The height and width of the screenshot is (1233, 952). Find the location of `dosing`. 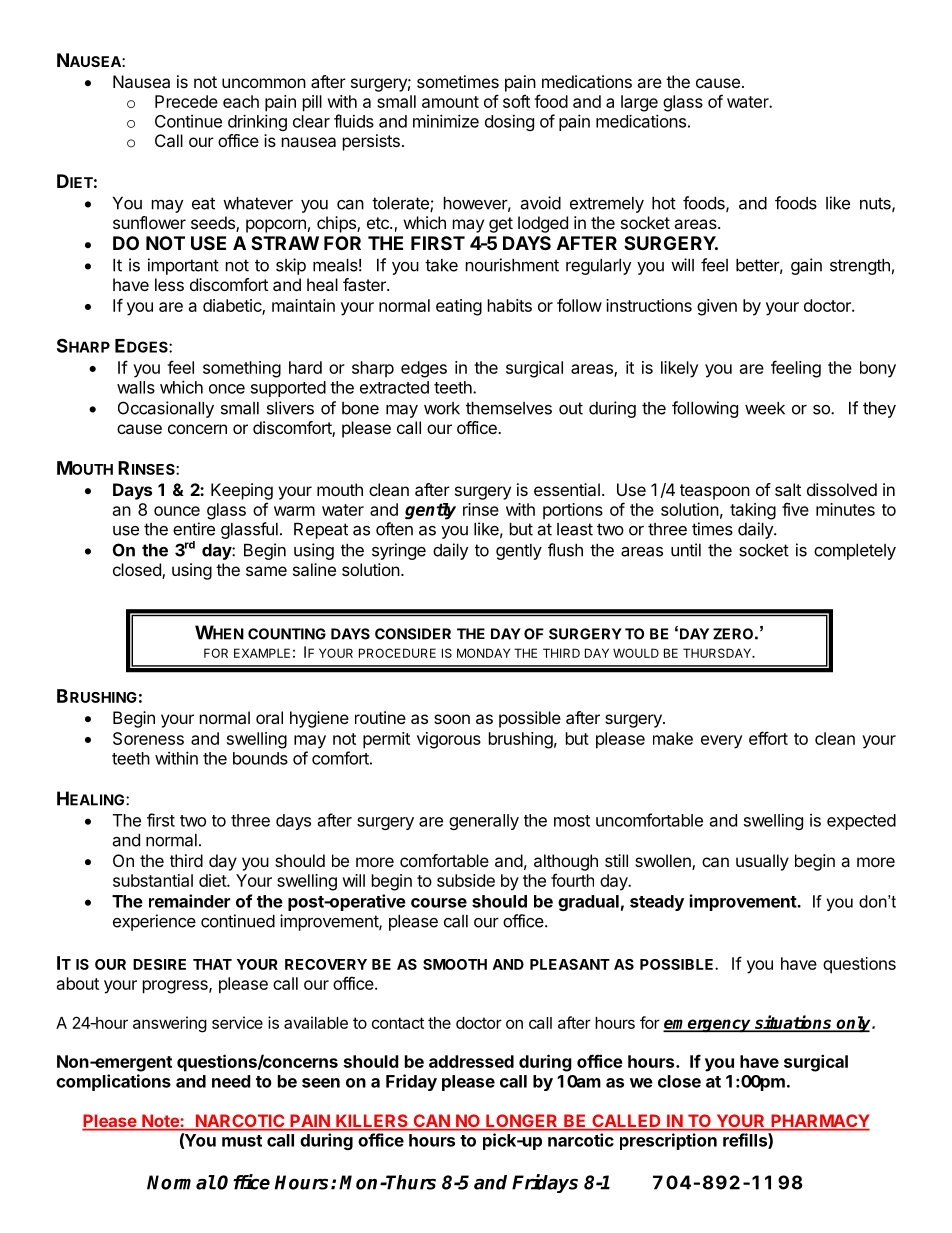

dosing is located at coordinates (509, 122).
